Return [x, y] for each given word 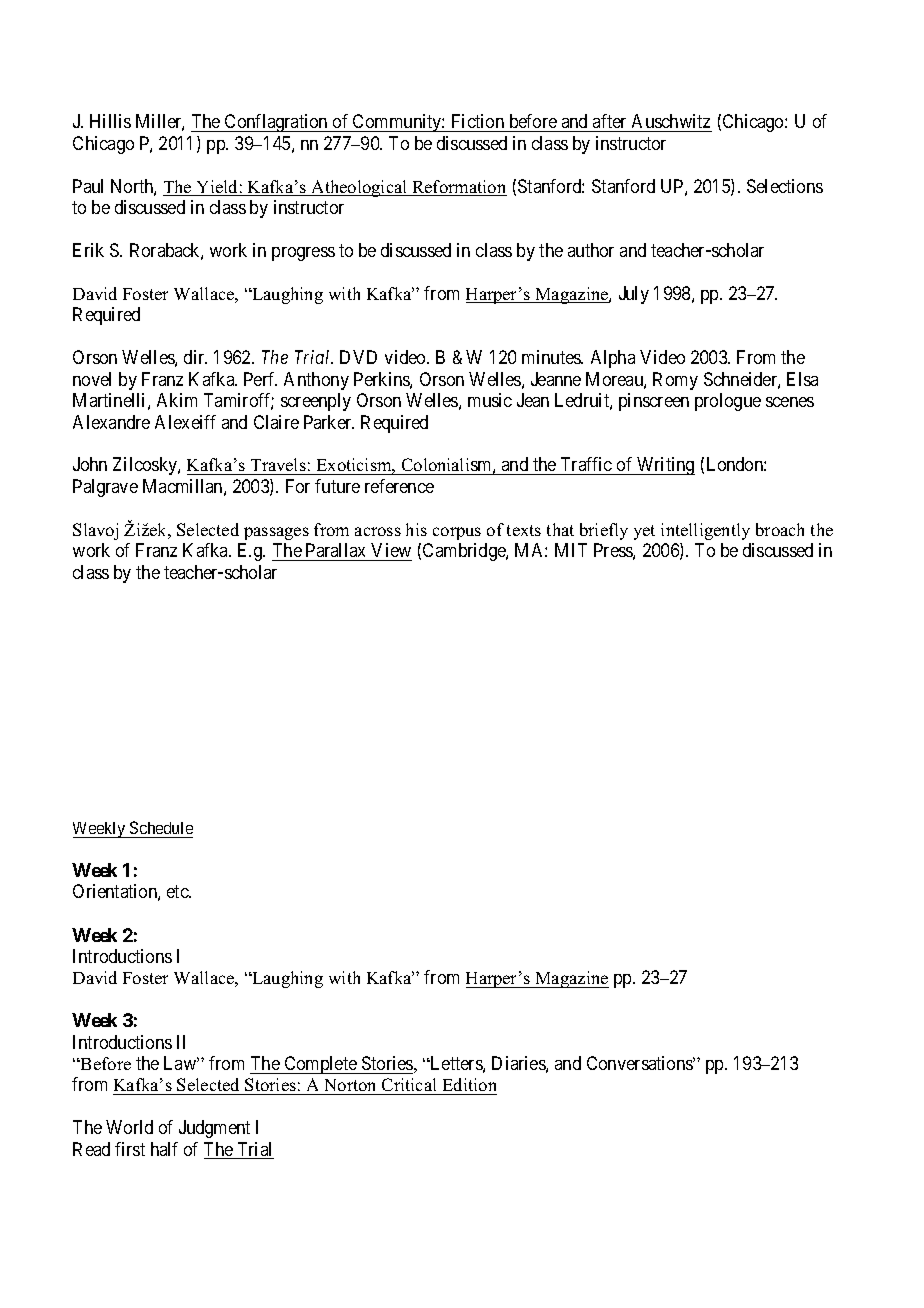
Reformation [458, 188]
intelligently [705, 531]
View [391, 550]
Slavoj [95, 531]
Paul [88, 186]
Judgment [214, 1129]
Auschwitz [670, 123]
